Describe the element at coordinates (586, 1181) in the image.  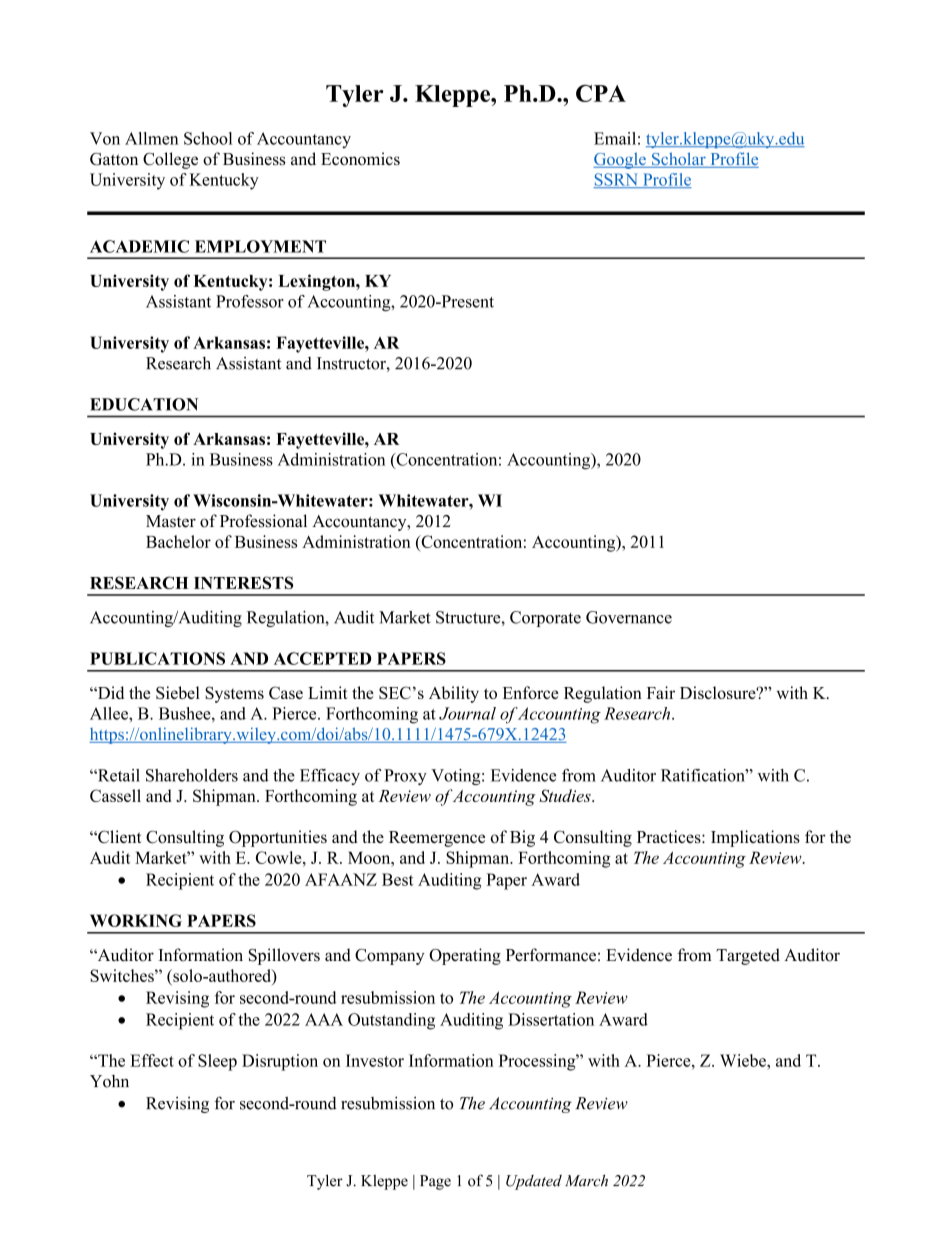
I see `March` at that location.
